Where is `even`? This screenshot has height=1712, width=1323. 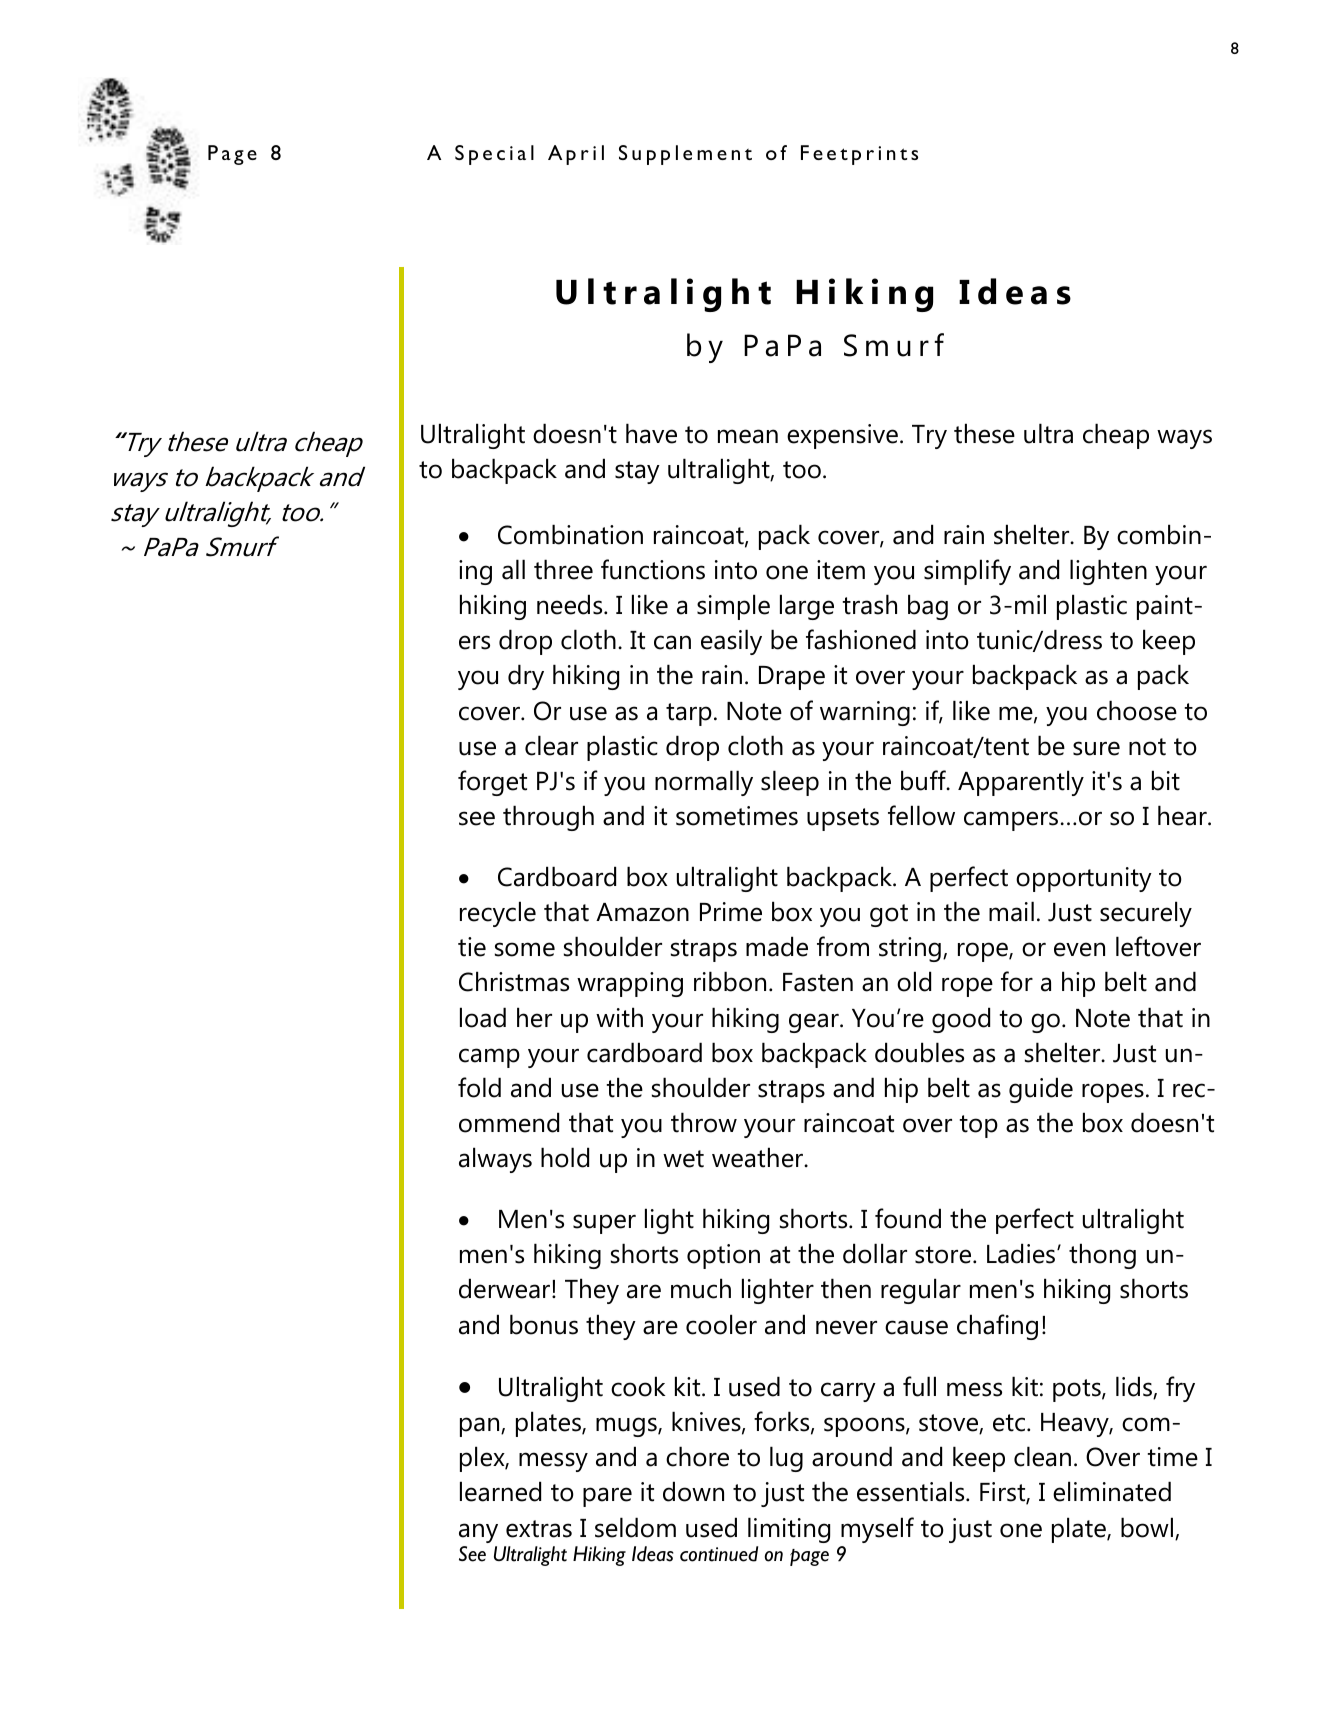
even is located at coordinates (1079, 949).
